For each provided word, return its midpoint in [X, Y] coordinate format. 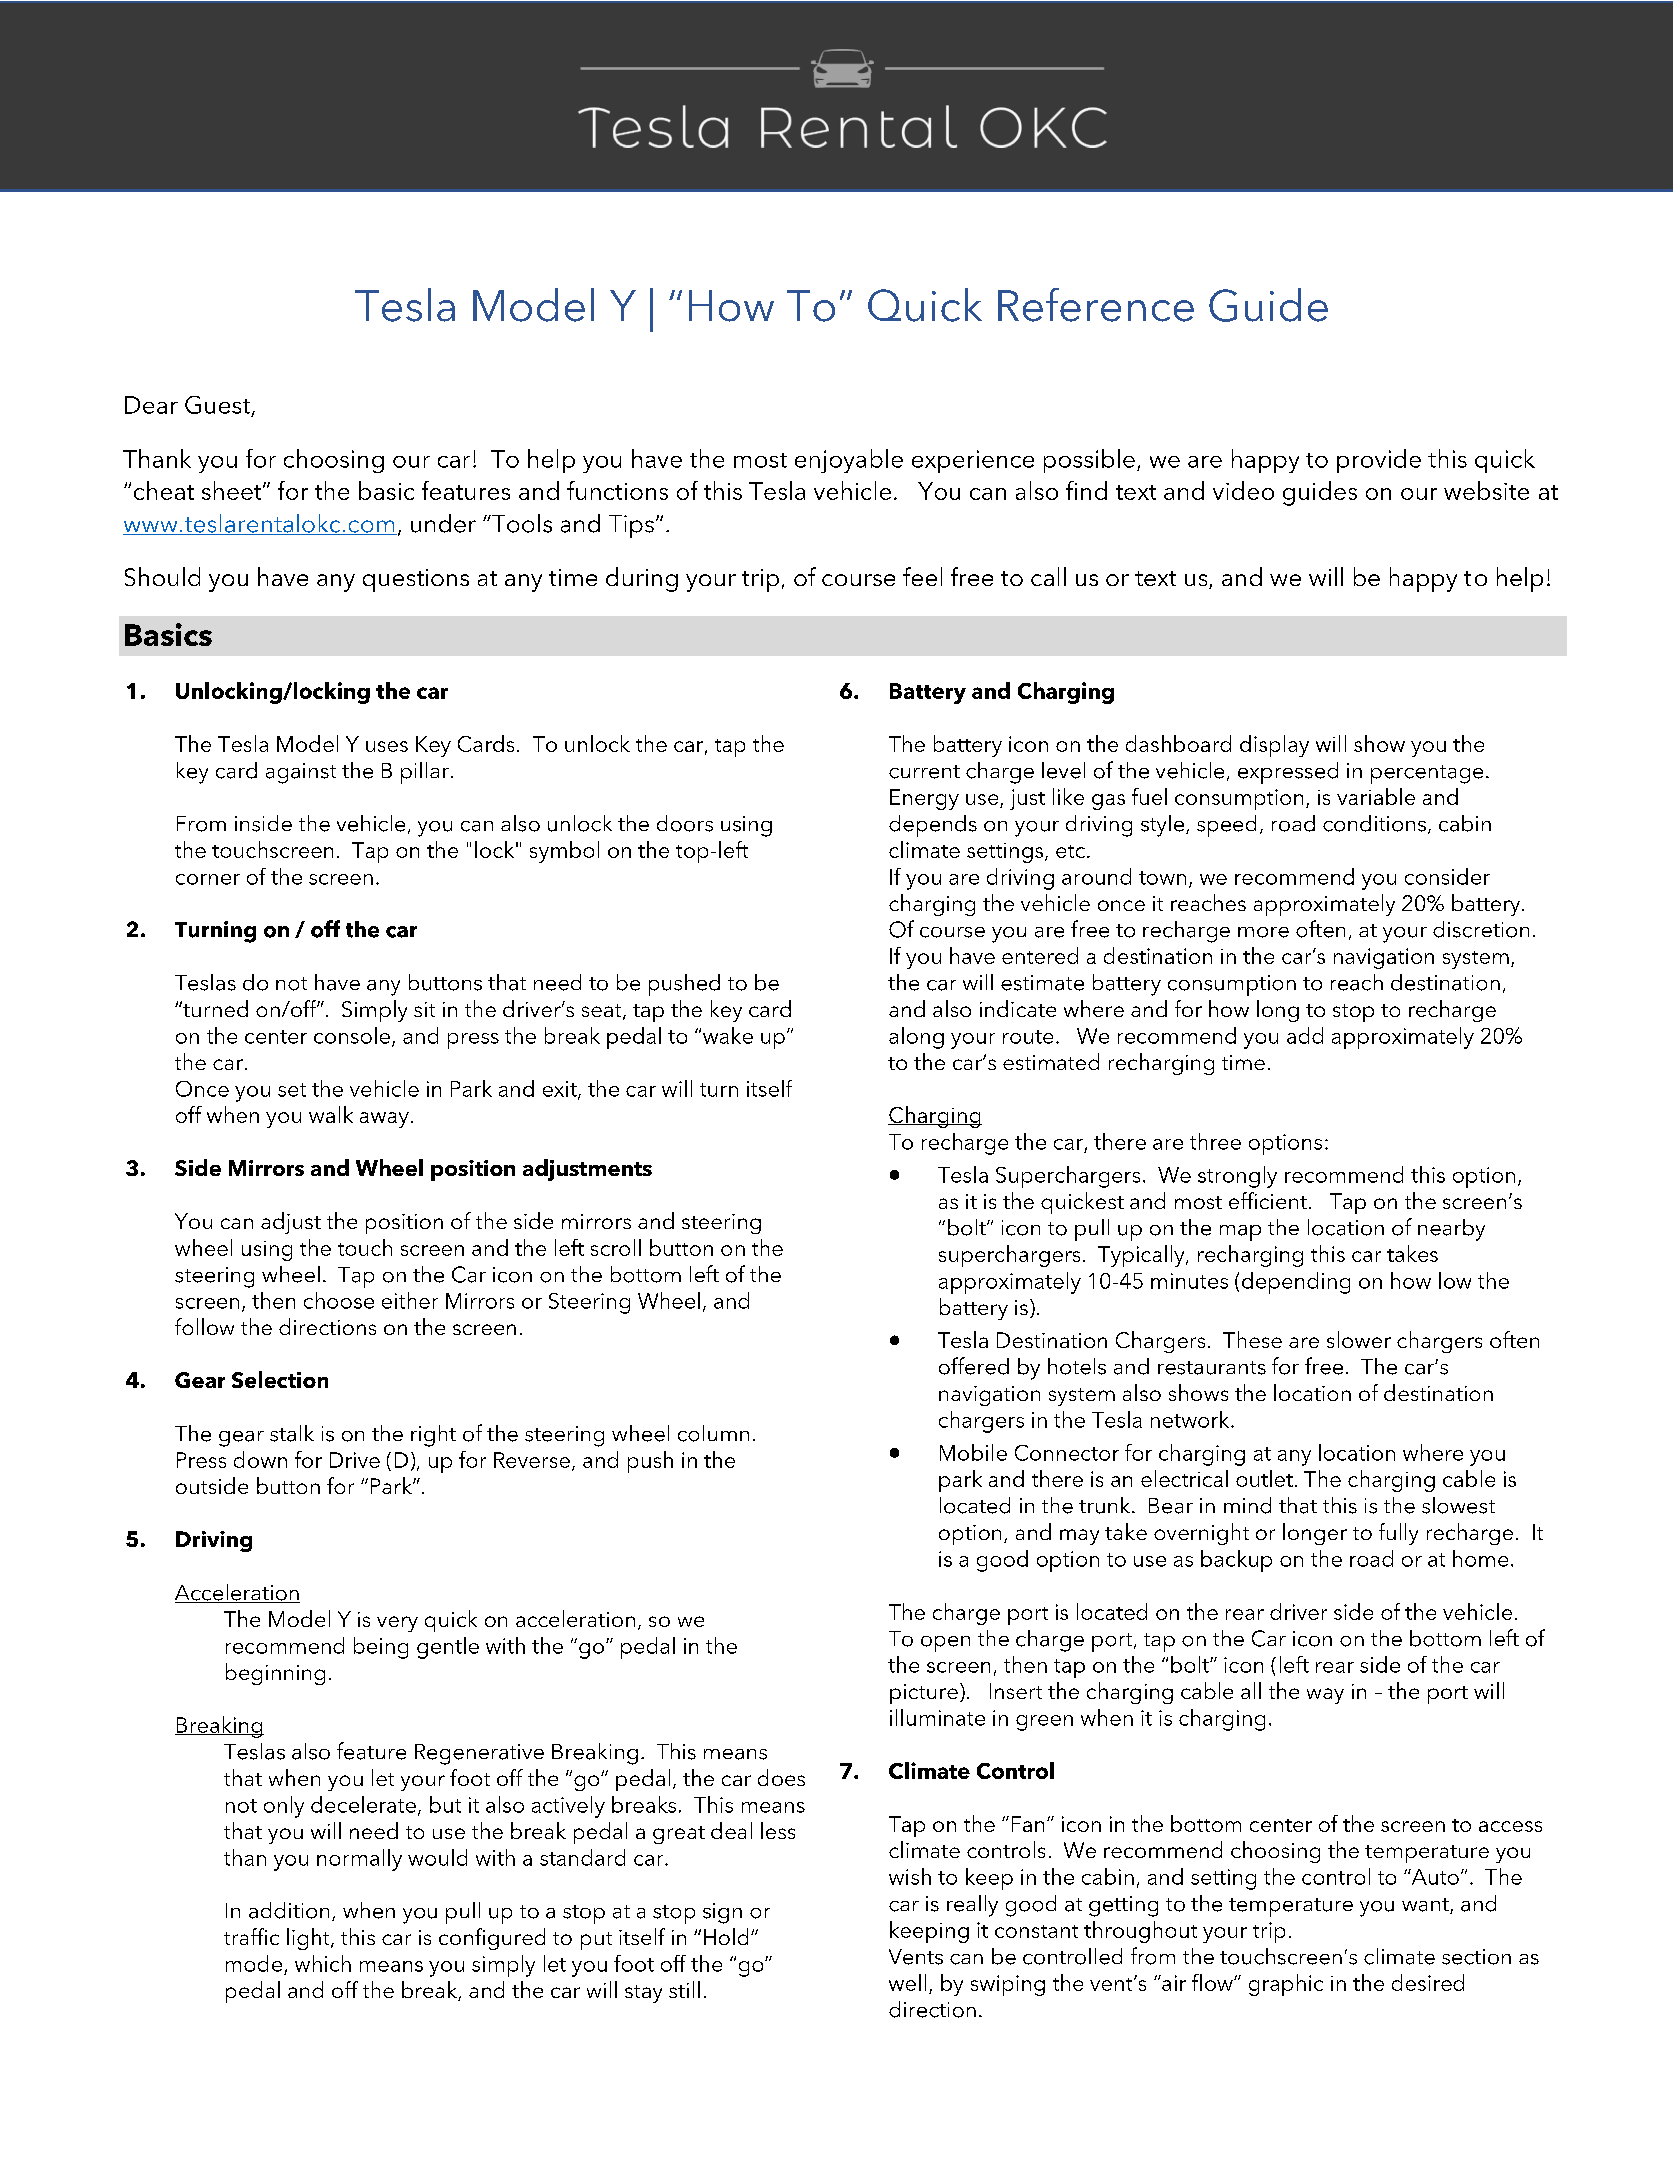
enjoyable [849, 461]
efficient [1268, 1200]
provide [1379, 461]
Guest [217, 405]
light [309, 1939]
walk [331, 1114]
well [907, 1982]
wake [728, 1035]
